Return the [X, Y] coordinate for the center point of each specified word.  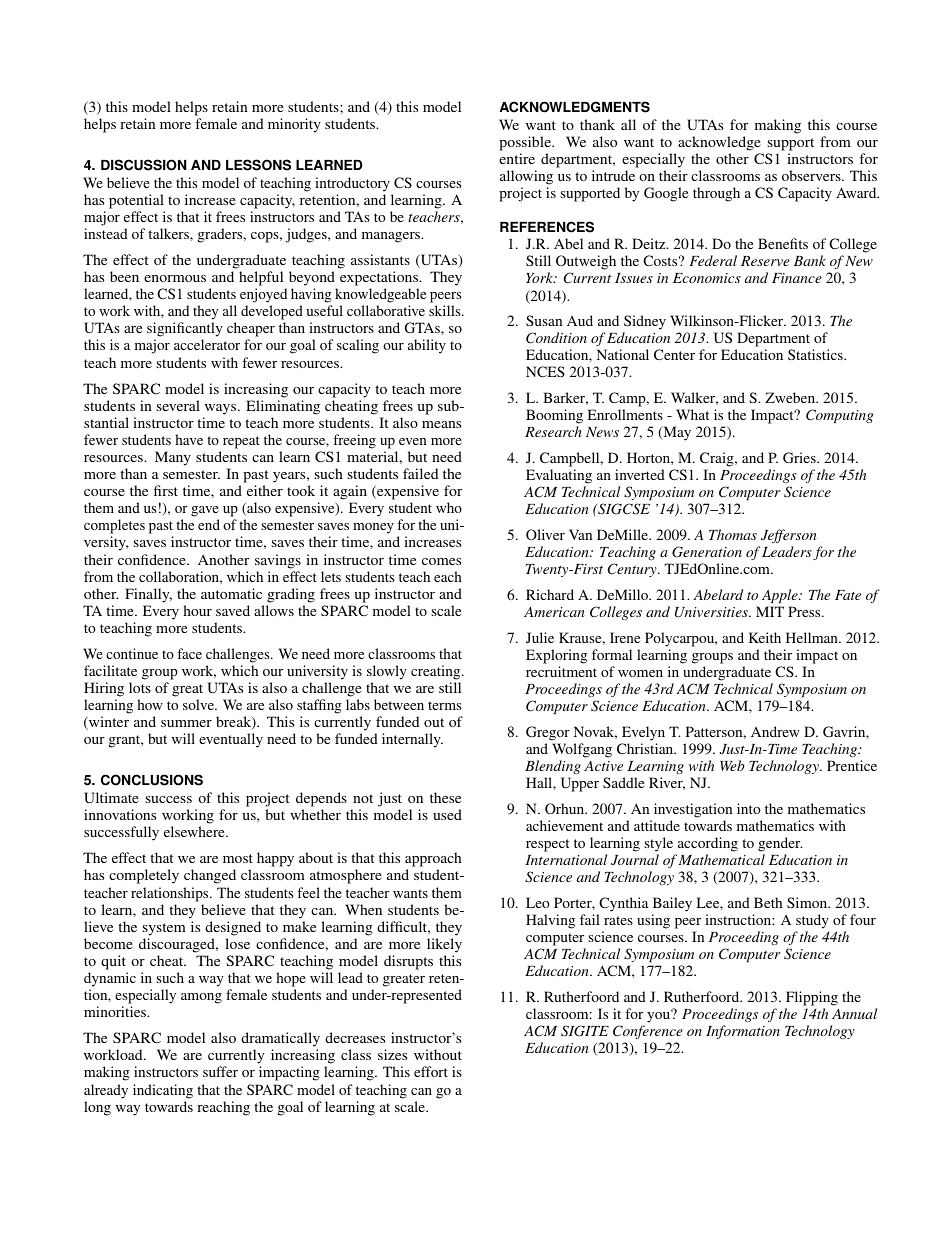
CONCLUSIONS [152, 780]
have [189, 439]
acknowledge [719, 143]
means [441, 424]
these [445, 797]
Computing [839, 416]
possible [526, 143]
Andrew [775, 731]
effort [431, 1071]
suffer [220, 1071]
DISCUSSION [144, 165]
